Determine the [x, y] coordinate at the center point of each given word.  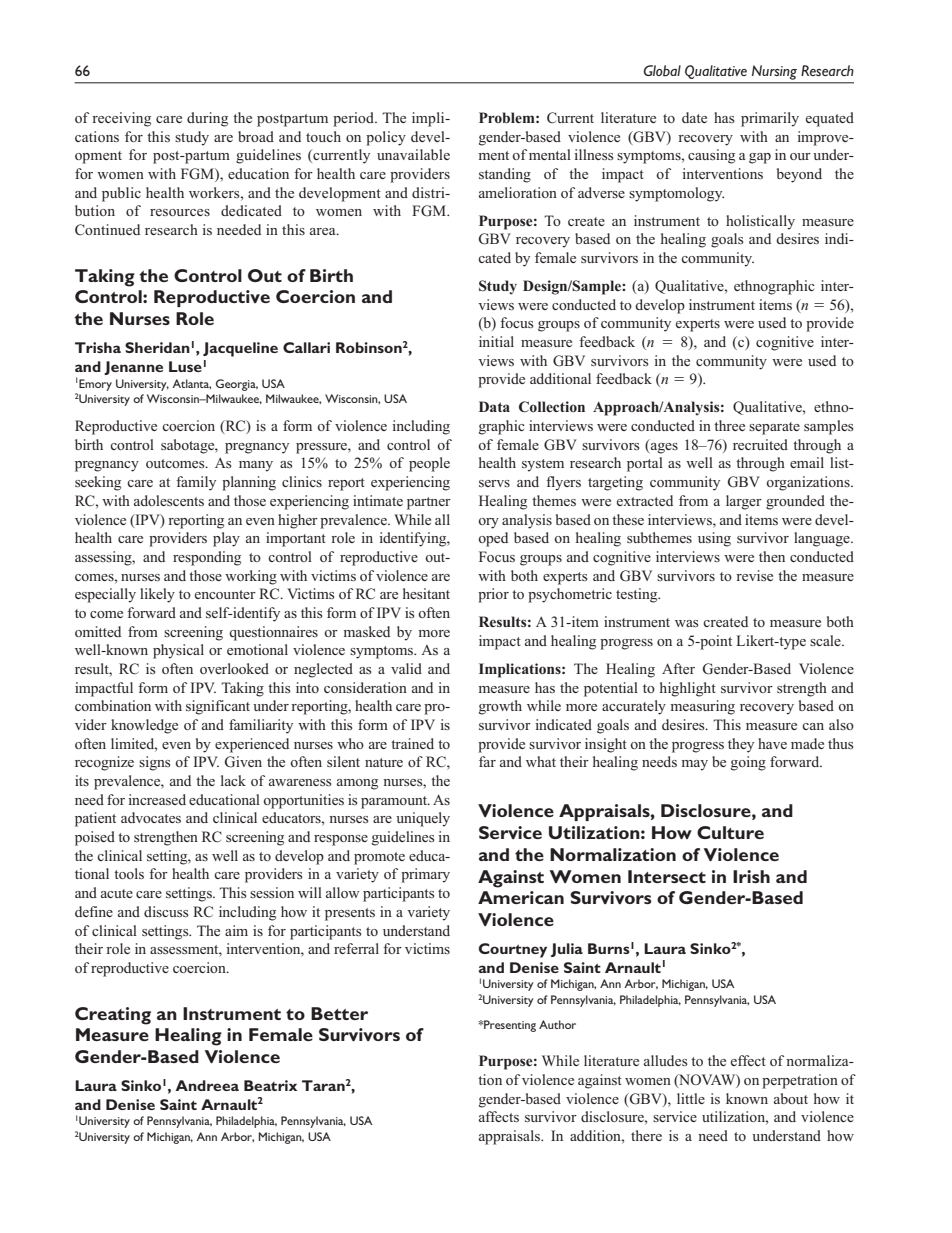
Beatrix [270, 1085]
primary [425, 875]
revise [754, 575]
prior [493, 595]
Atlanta [191, 384]
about [791, 1098]
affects [499, 1116]
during [207, 119]
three [729, 425]
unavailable [413, 154]
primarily [770, 119]
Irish [751, 876]
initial [496, 341]
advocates [151, 817]
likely [157, 595]
